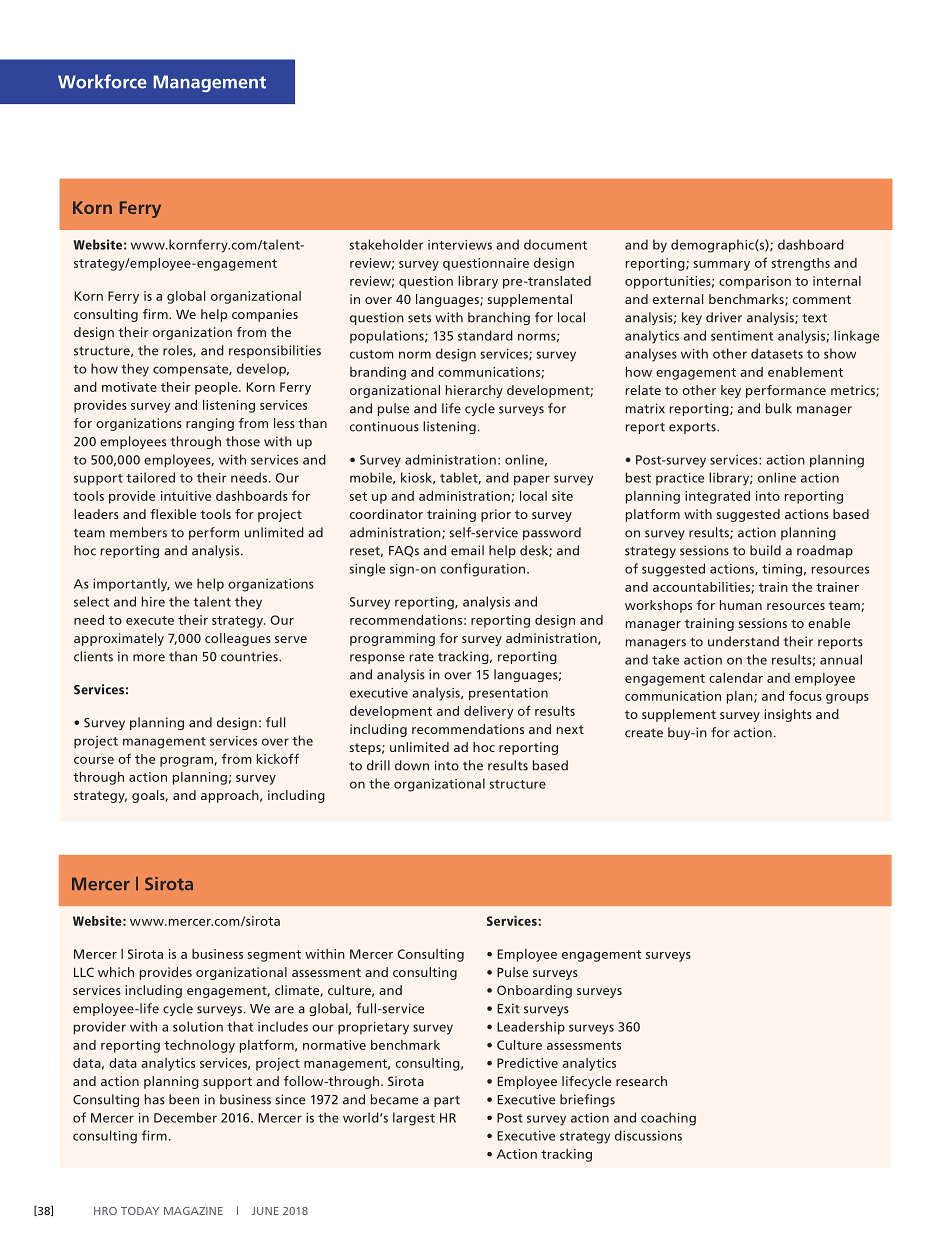 The width and height of the screenshot is (952, 1250). Describe the element at coordinates (508, 1008) in the screenshot. I see `Exit` at that location.
